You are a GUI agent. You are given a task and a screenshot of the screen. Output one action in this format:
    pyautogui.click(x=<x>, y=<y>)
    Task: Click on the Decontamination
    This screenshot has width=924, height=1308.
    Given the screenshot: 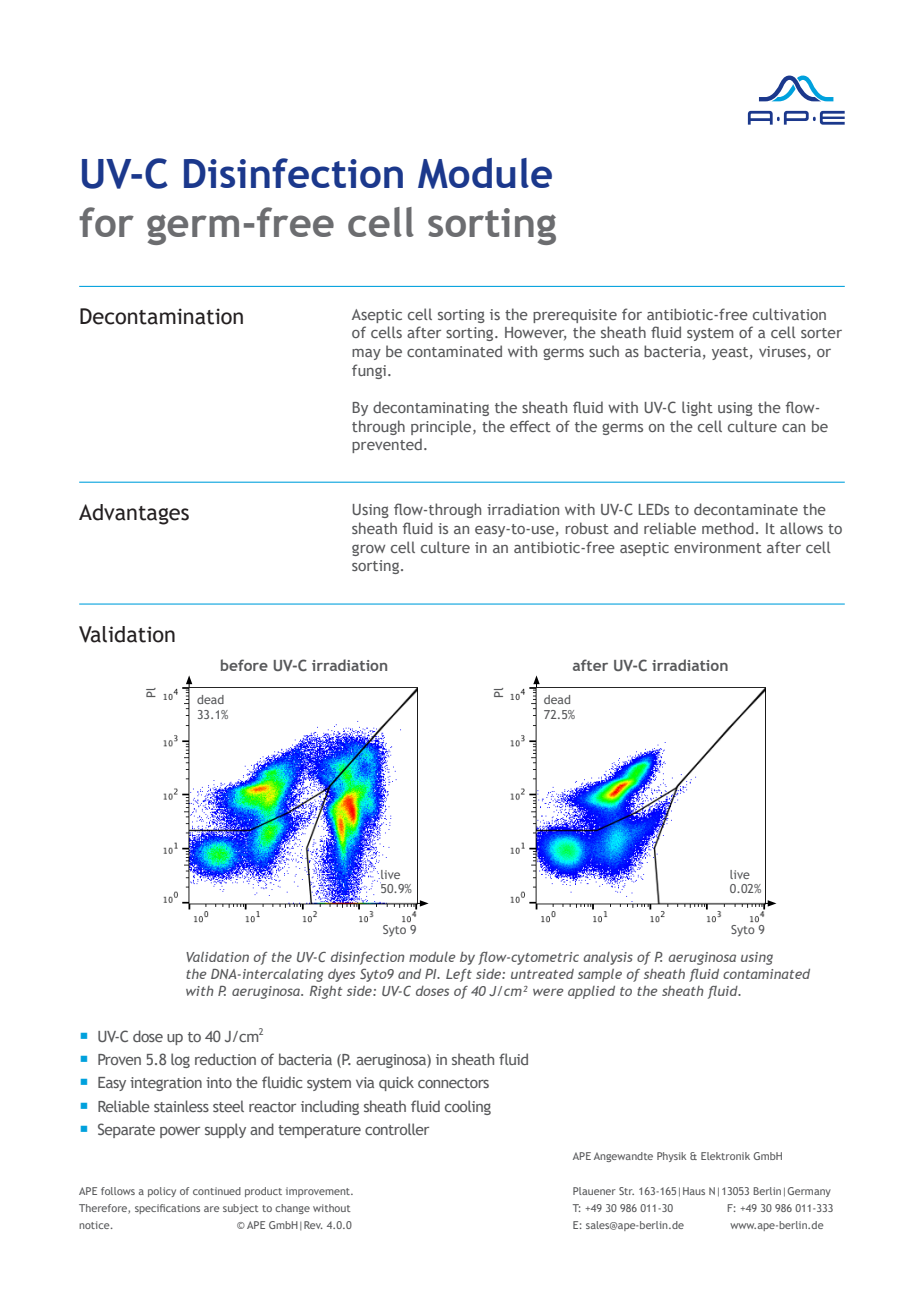 What is the action you would take?
    pyautogui.click(x=161, y=316)
